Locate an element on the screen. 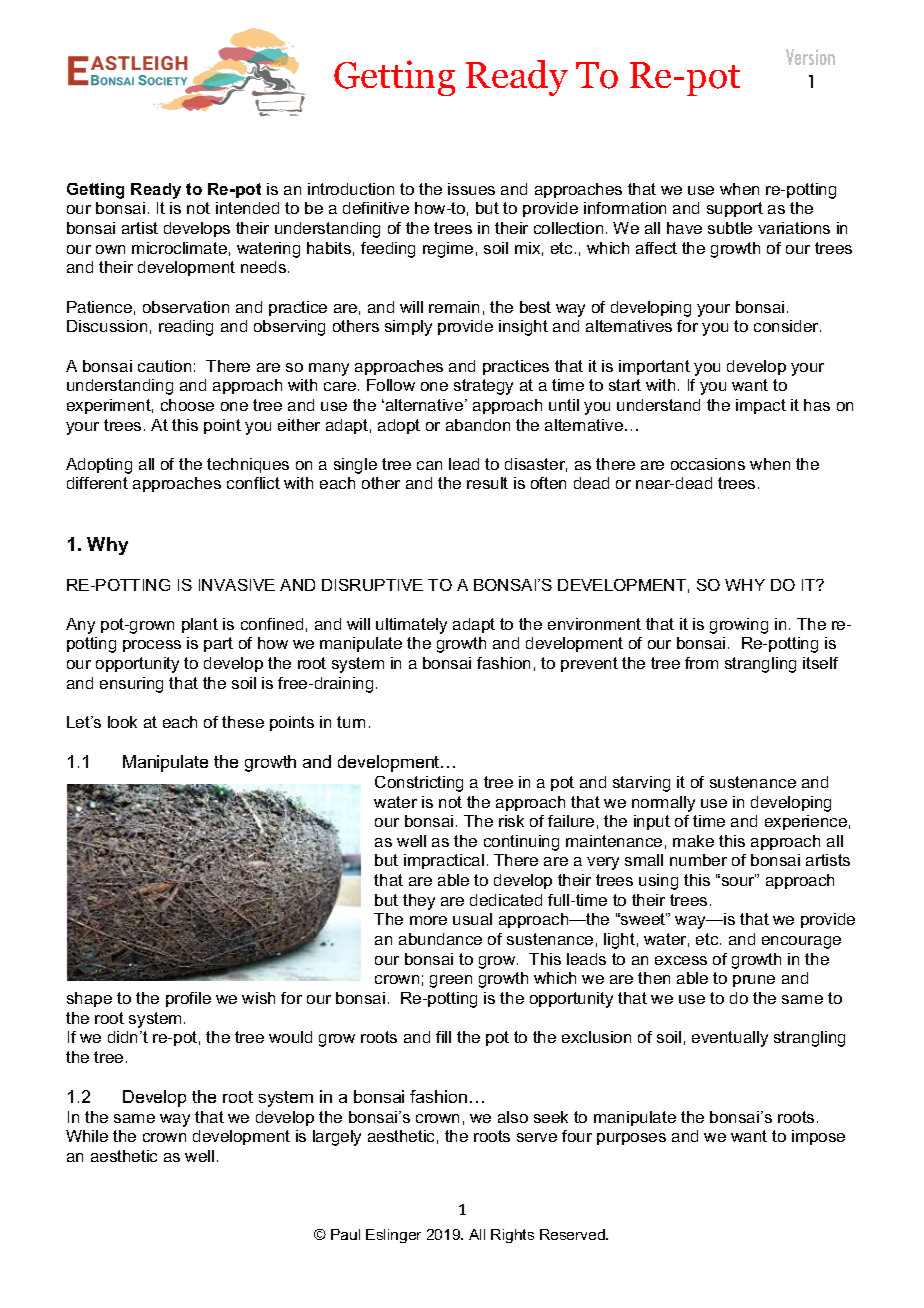 The height and width of the screenshot is (1308, 924). plant is located at coordinates (200, 625).
